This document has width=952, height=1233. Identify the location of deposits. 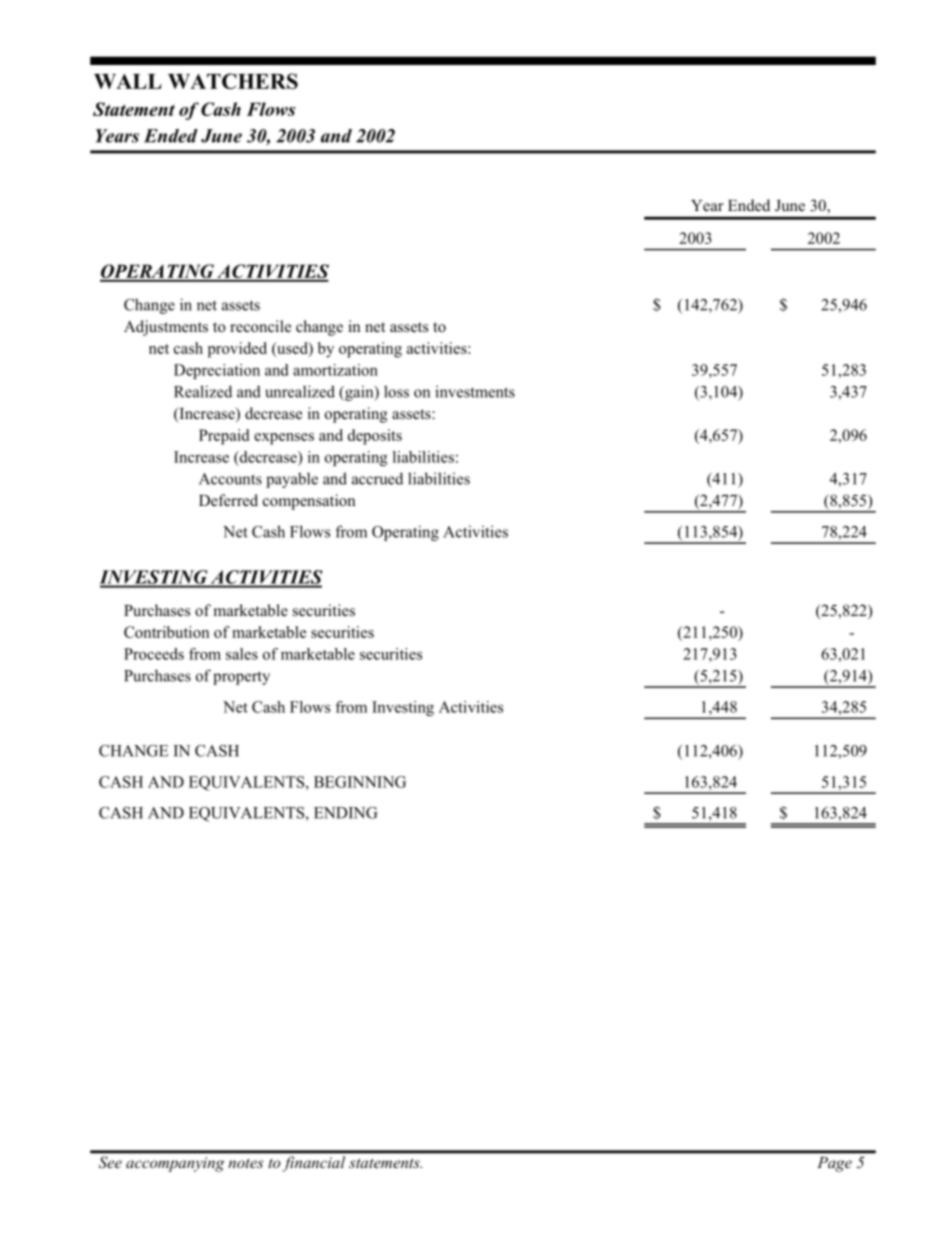
(375, 437).
